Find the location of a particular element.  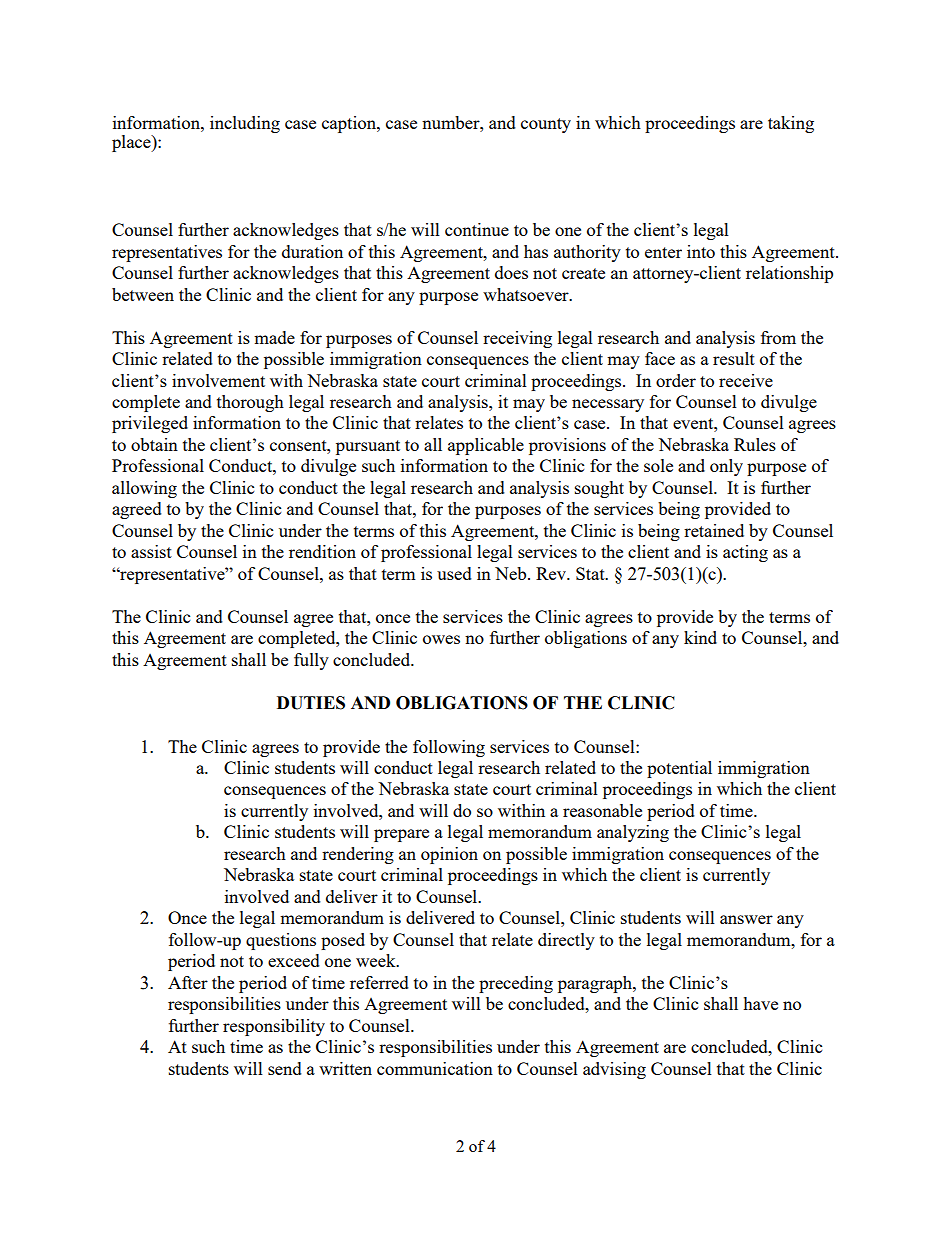

kind is located at coordinates (700, 637).
